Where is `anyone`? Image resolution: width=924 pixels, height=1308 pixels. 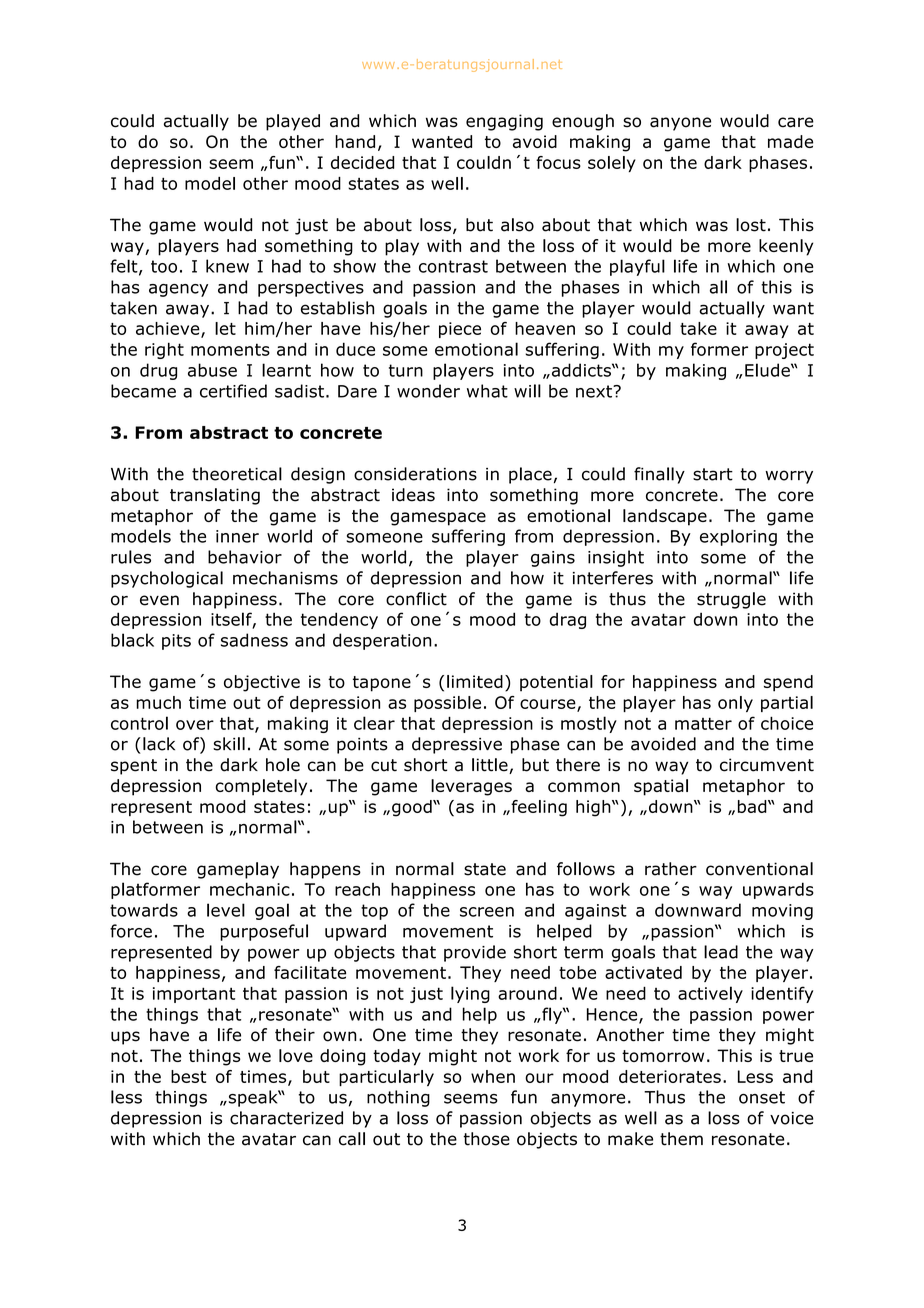
anyone is located at coordinates (680, 124).
